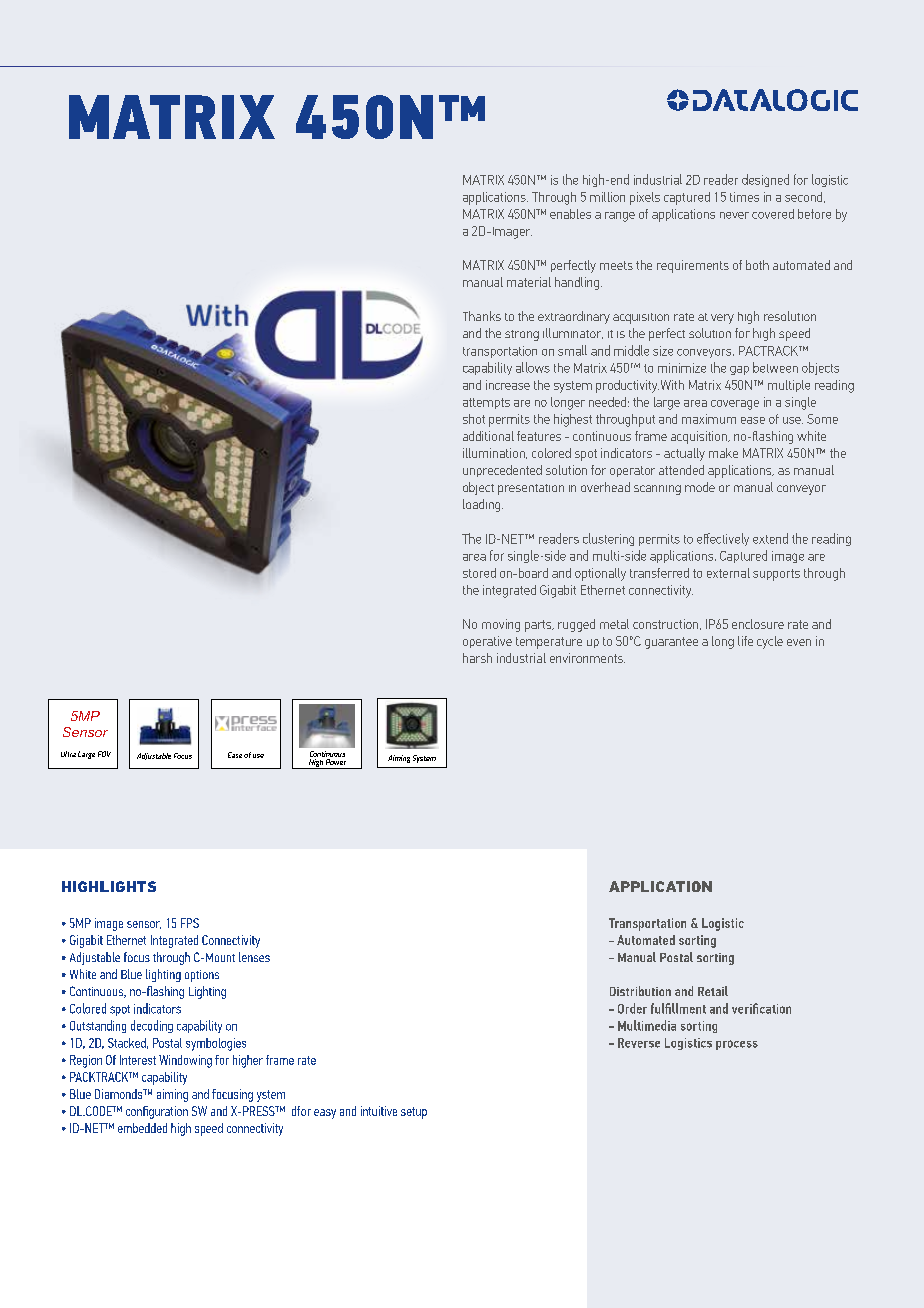 The height and width of the screenshot is (1308, 924). What do you see at coordinates (570, 214) in the screenshot?
I see `enables` at bounding box center [570, 214].
